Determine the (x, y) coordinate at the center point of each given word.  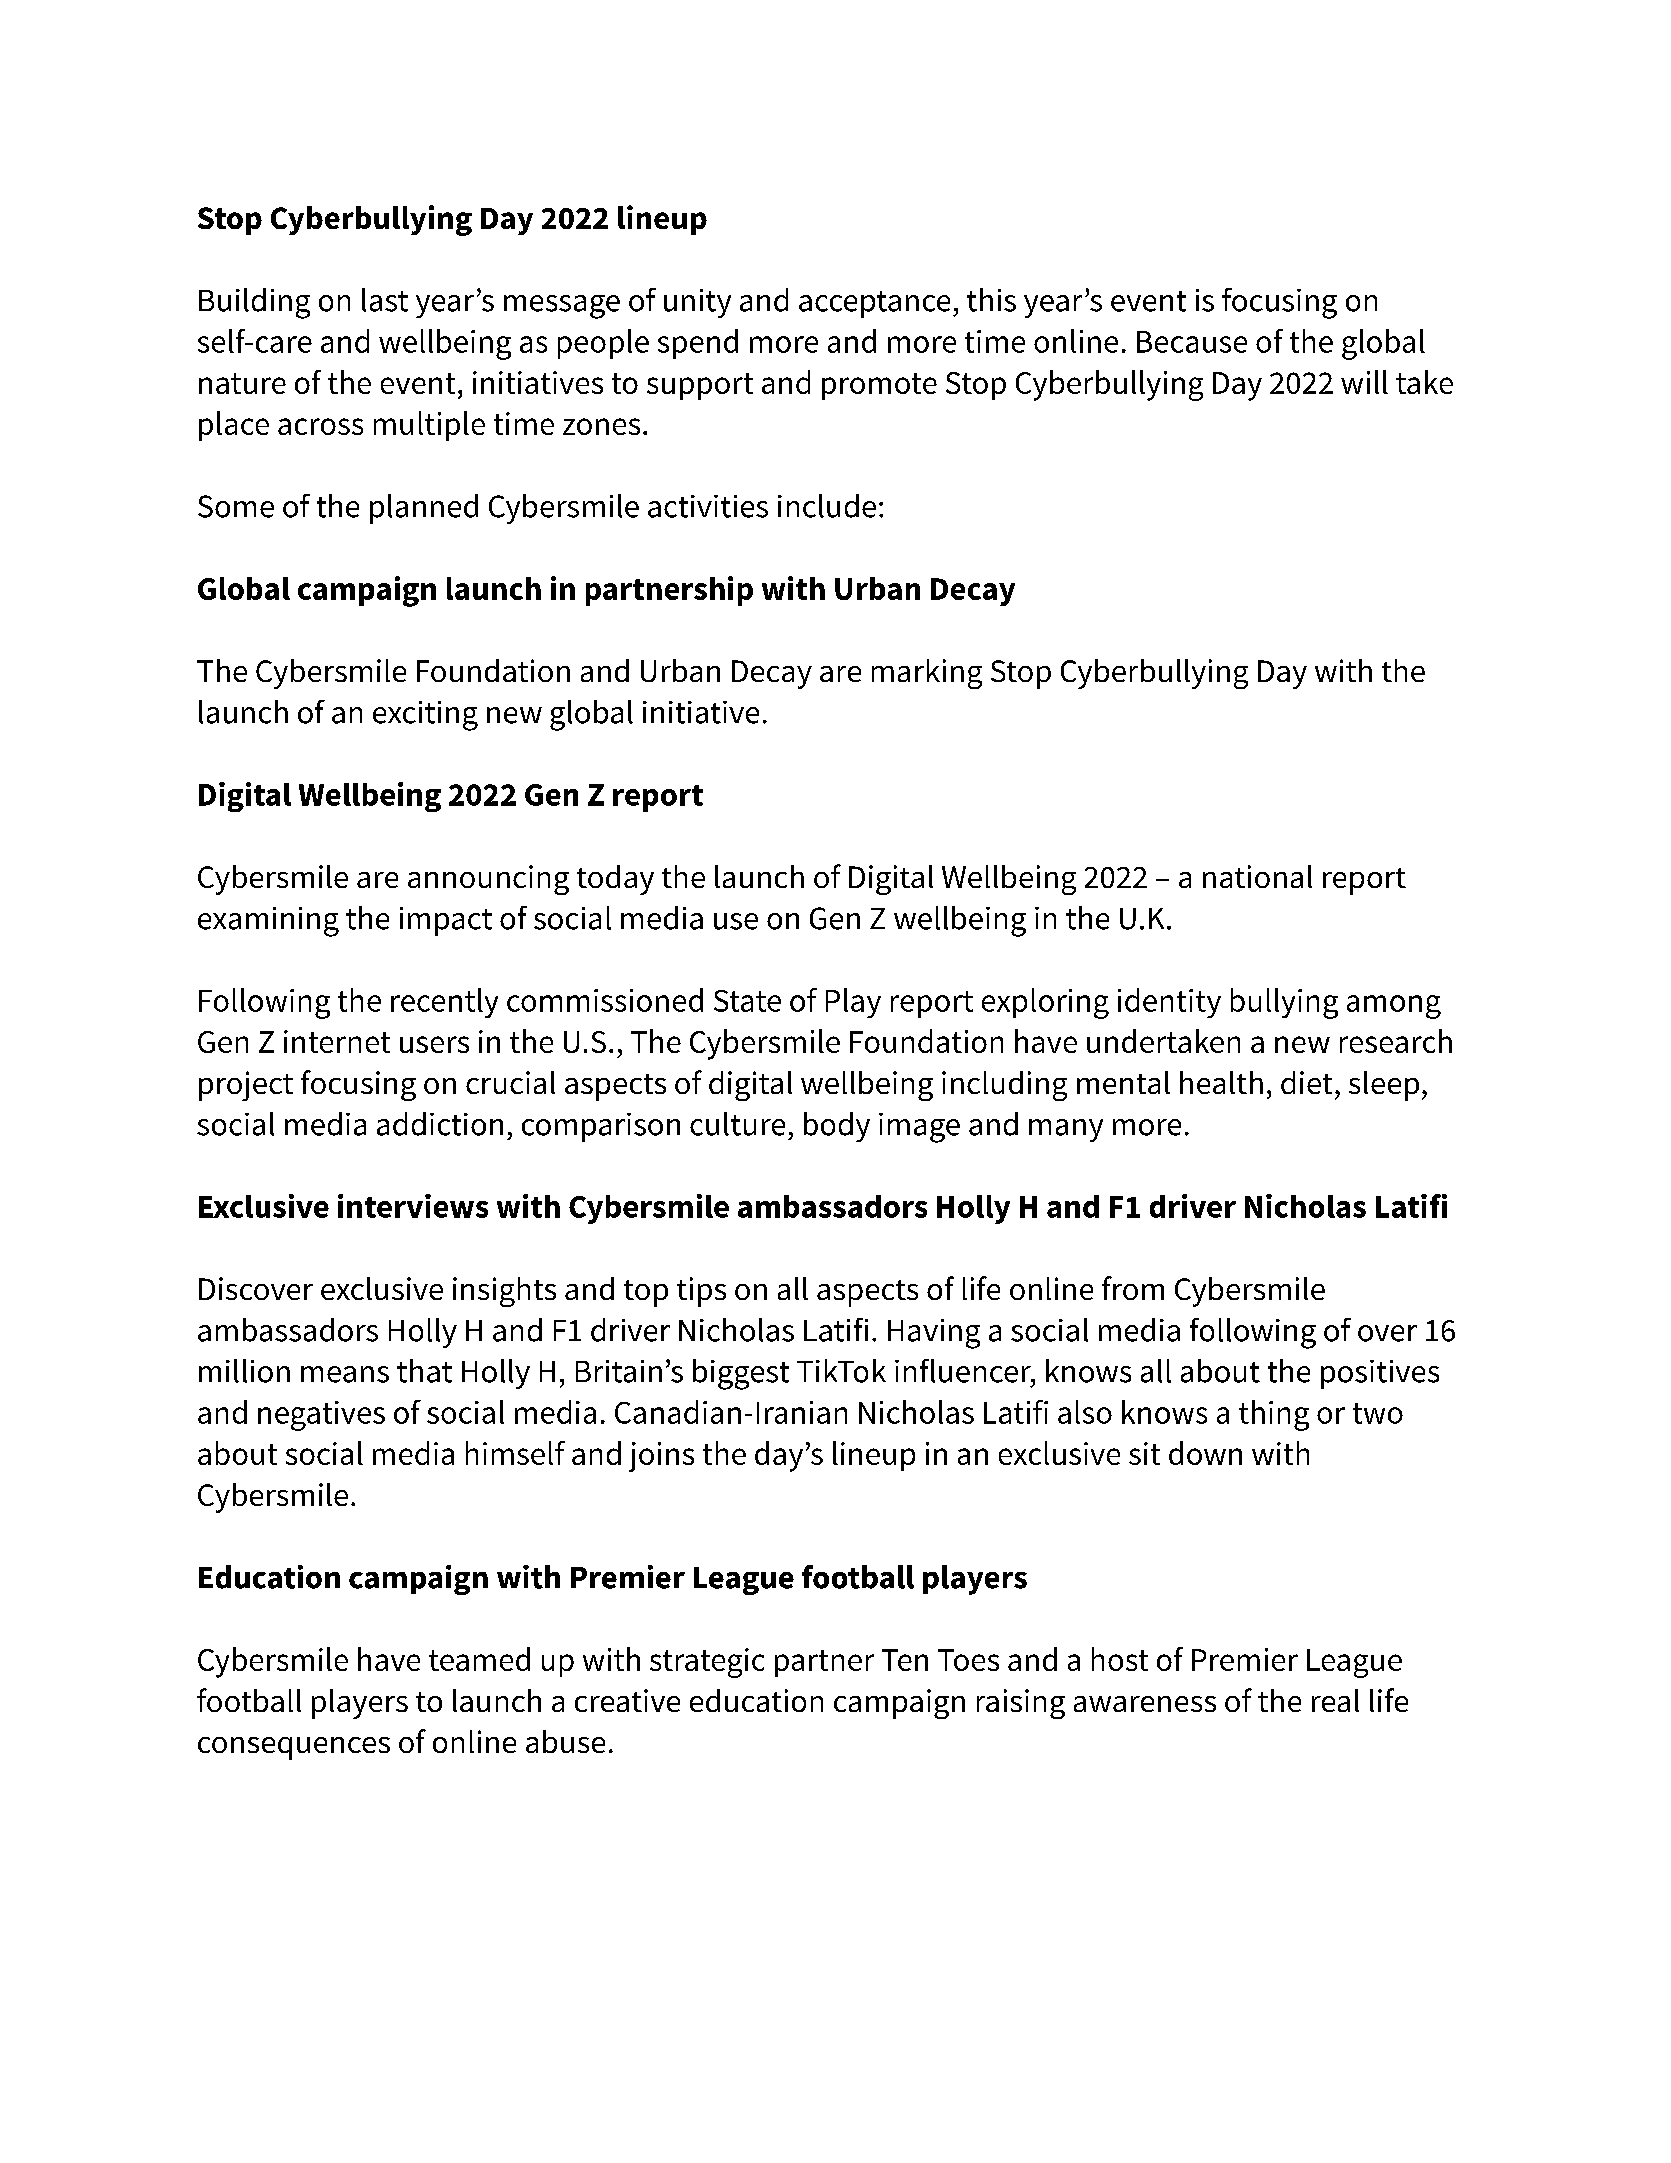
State (747, 1001)
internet (337, 1041)
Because (1192, 342)
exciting (425, 716)
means (345, 1374)
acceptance (874, 304)
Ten (905, 1660)
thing (1274, 1415)
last (385, 300)
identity (1169, 1003)
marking (927, 674)
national (1257, 876)
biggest (741, 1374)
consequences (294, 1748)
